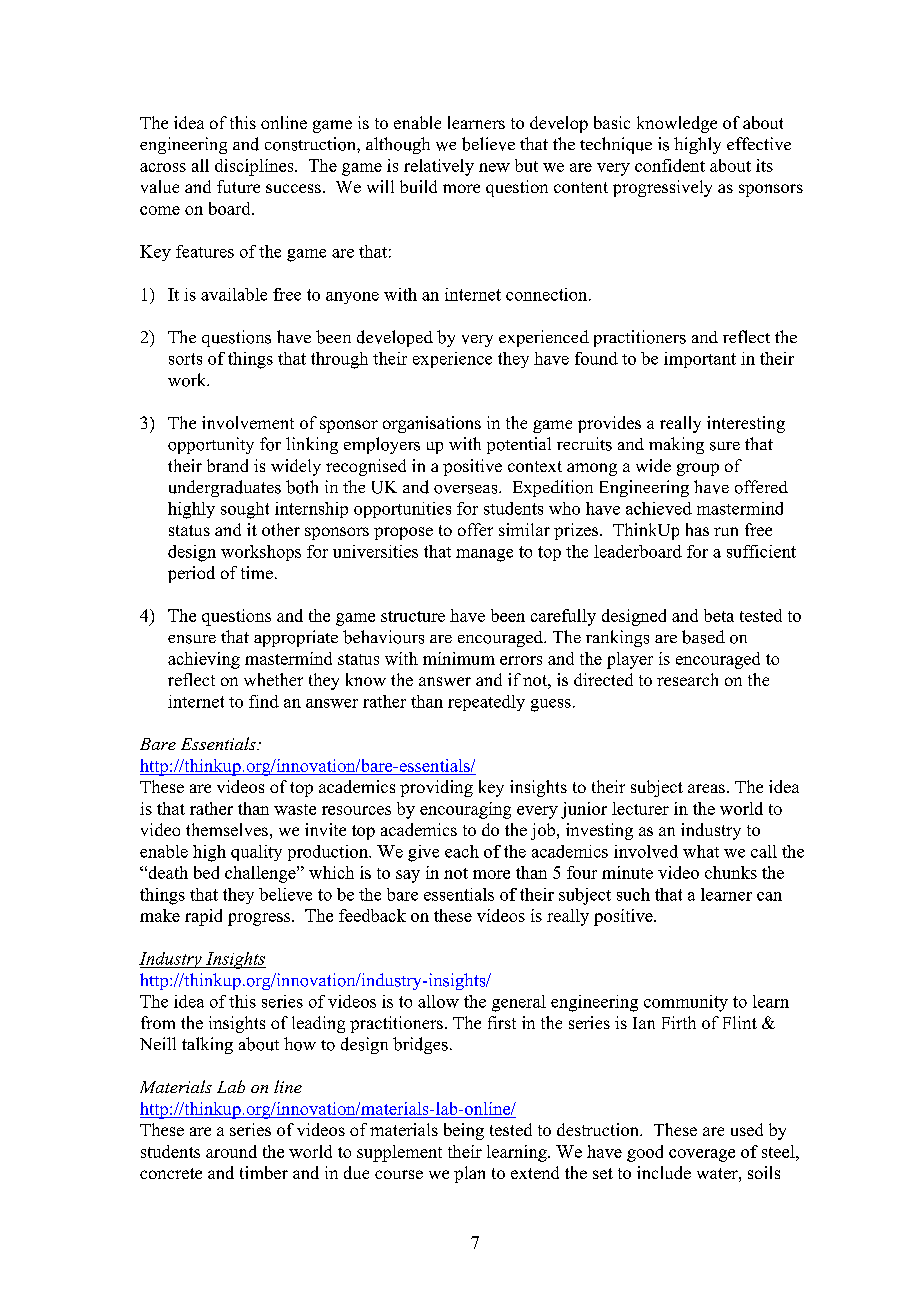  I want to click on bed, so click(206, 872).
